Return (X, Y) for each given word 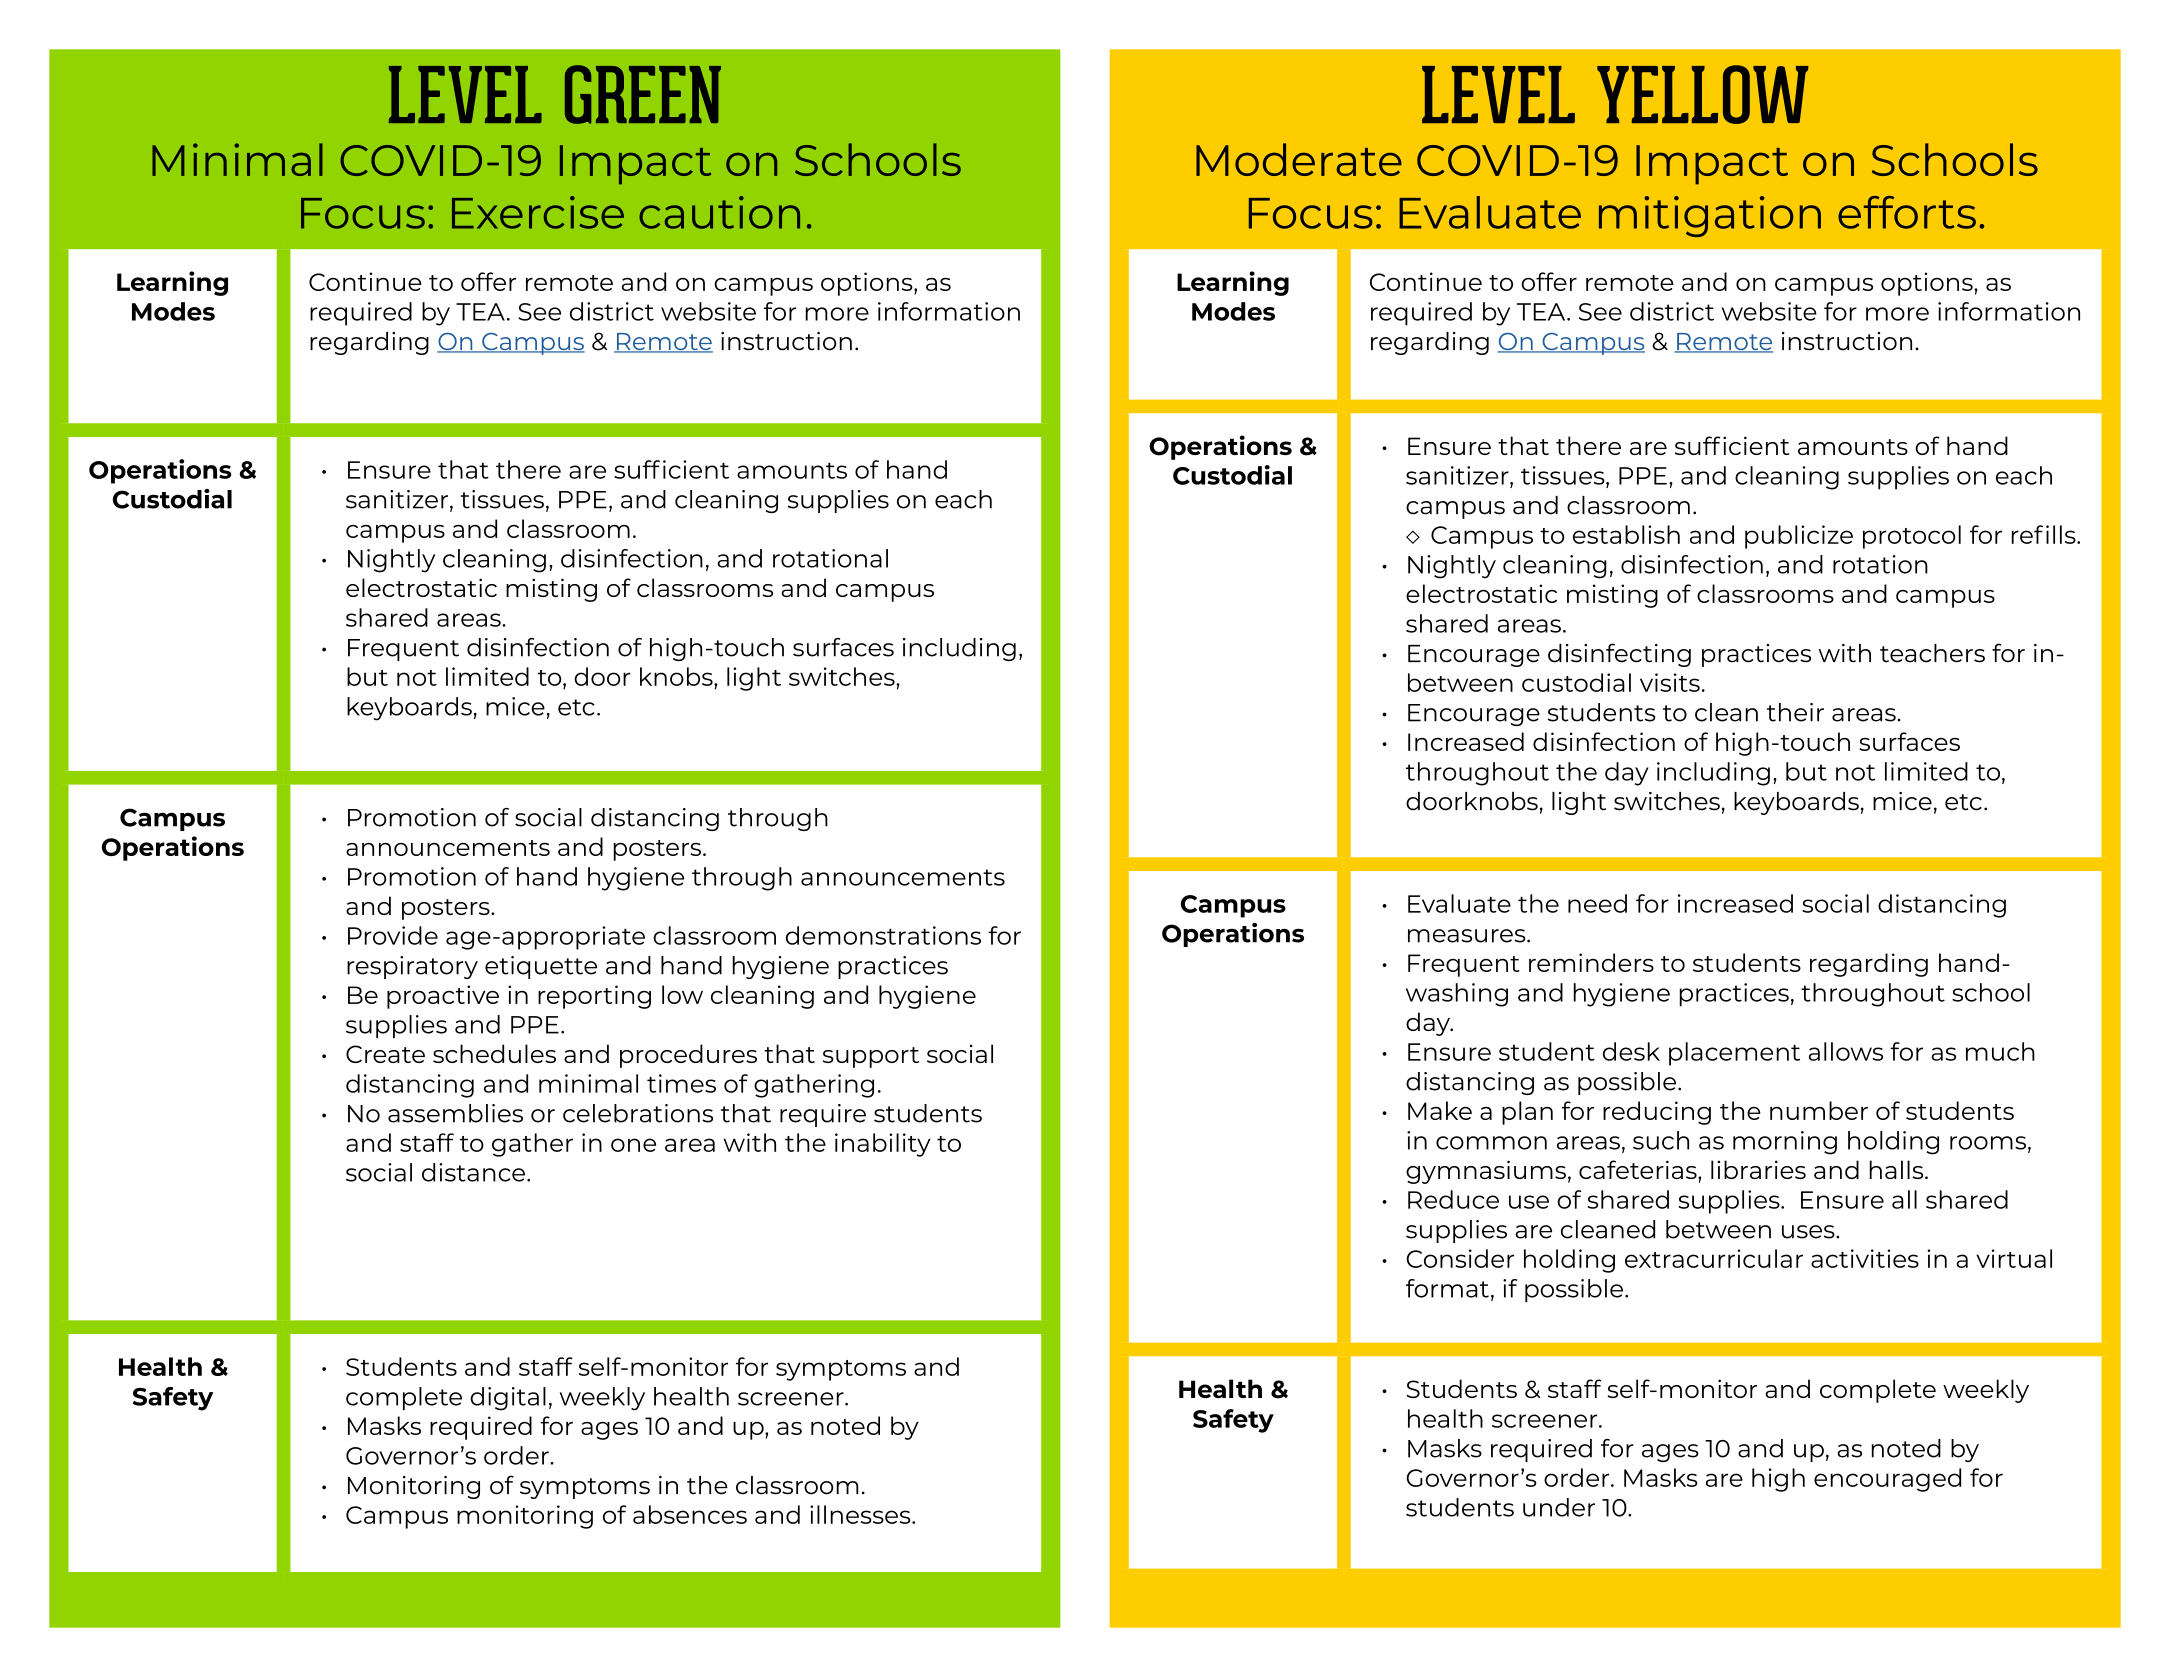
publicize (1799, 537)
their (1795, 712)
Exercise (538, 212)
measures (1468, 936)
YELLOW (1702, 94)
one (633, 1145)
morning (1785, 1143)
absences (690, 1514)
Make (1440, 1110)
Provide (393, 935)
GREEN (643, 94)
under (1559, 1507)
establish (1626, 534)
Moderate (1299, 159)
